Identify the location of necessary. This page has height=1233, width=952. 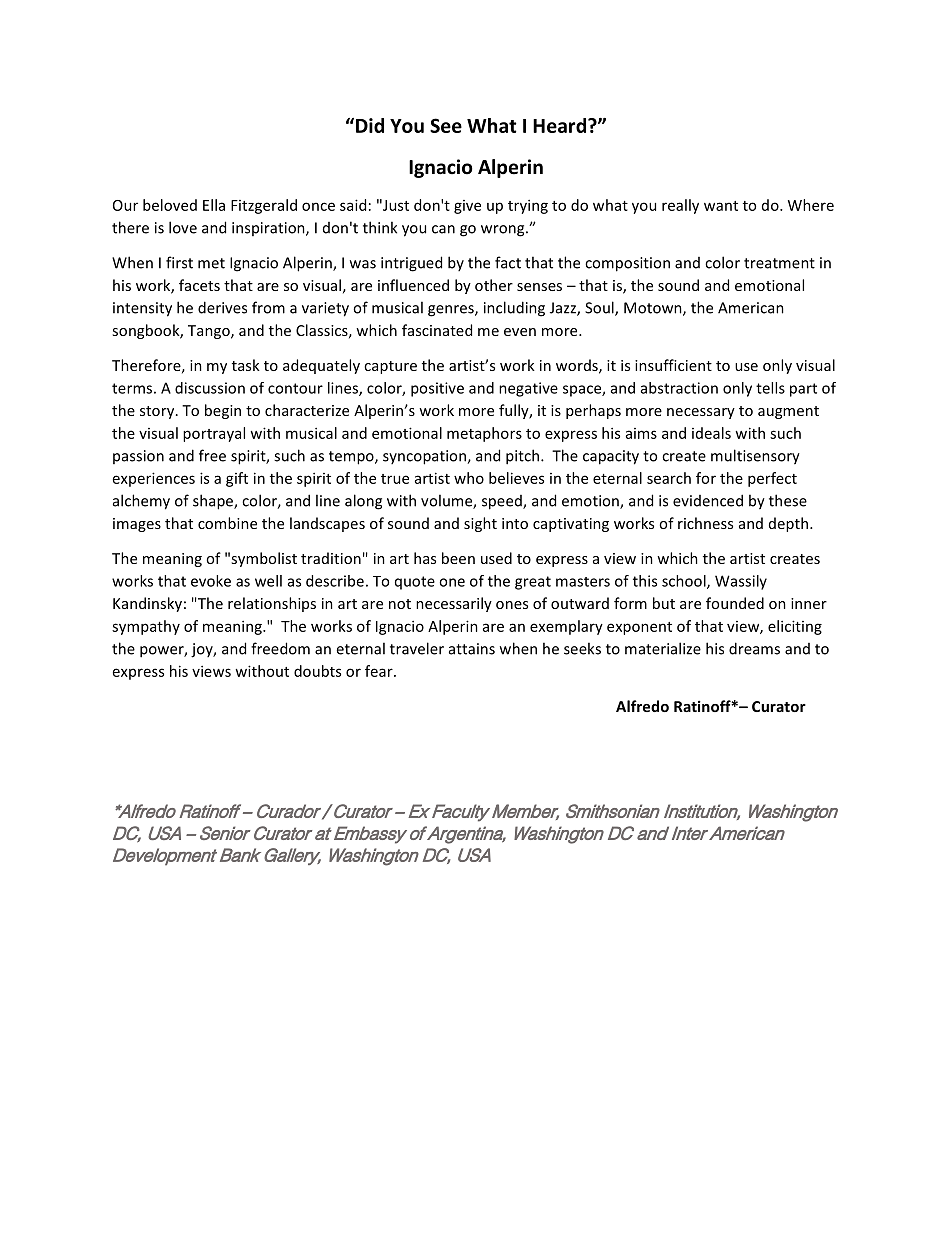
(701, 413).
